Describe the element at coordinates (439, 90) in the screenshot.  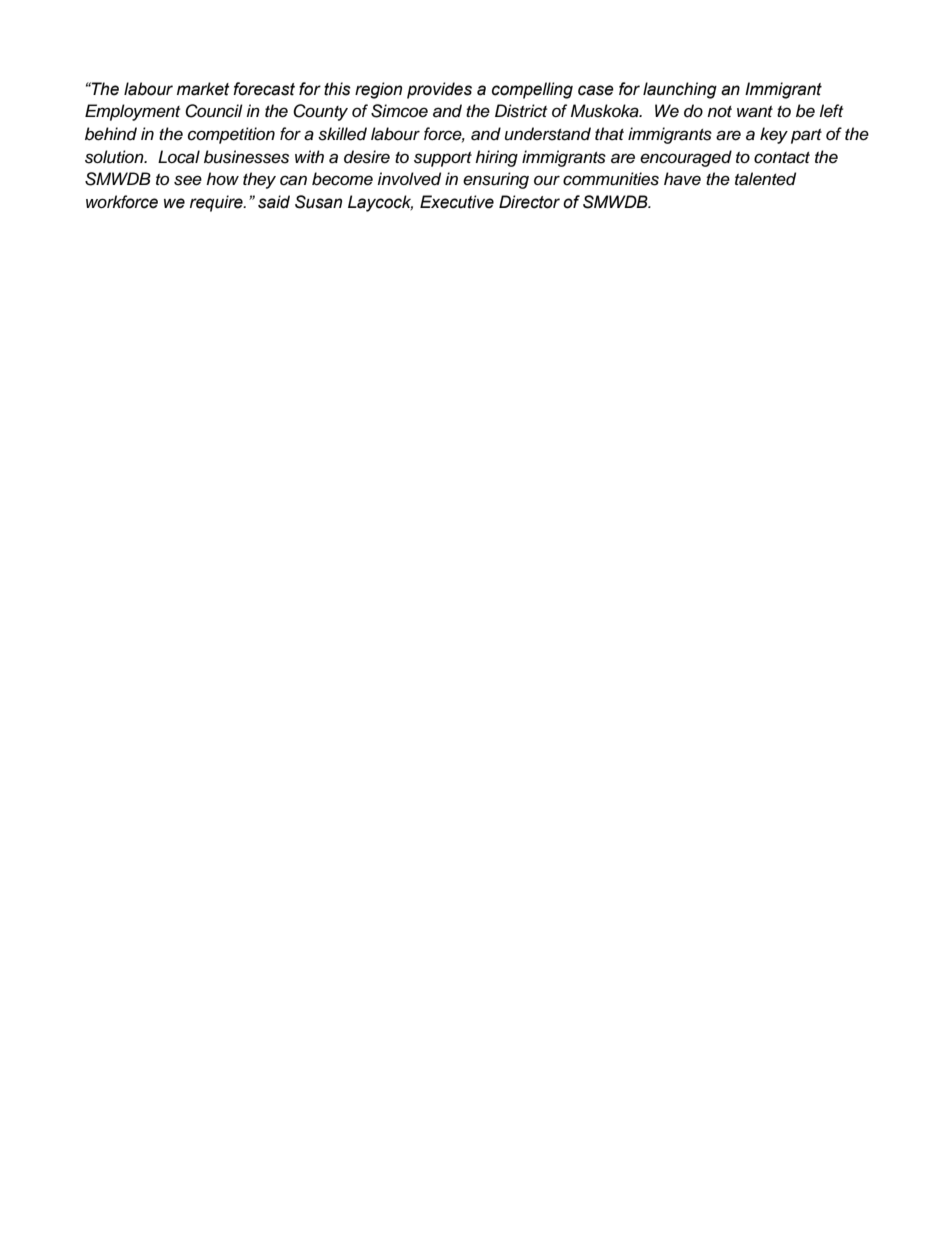
I see `provides` at that location.
